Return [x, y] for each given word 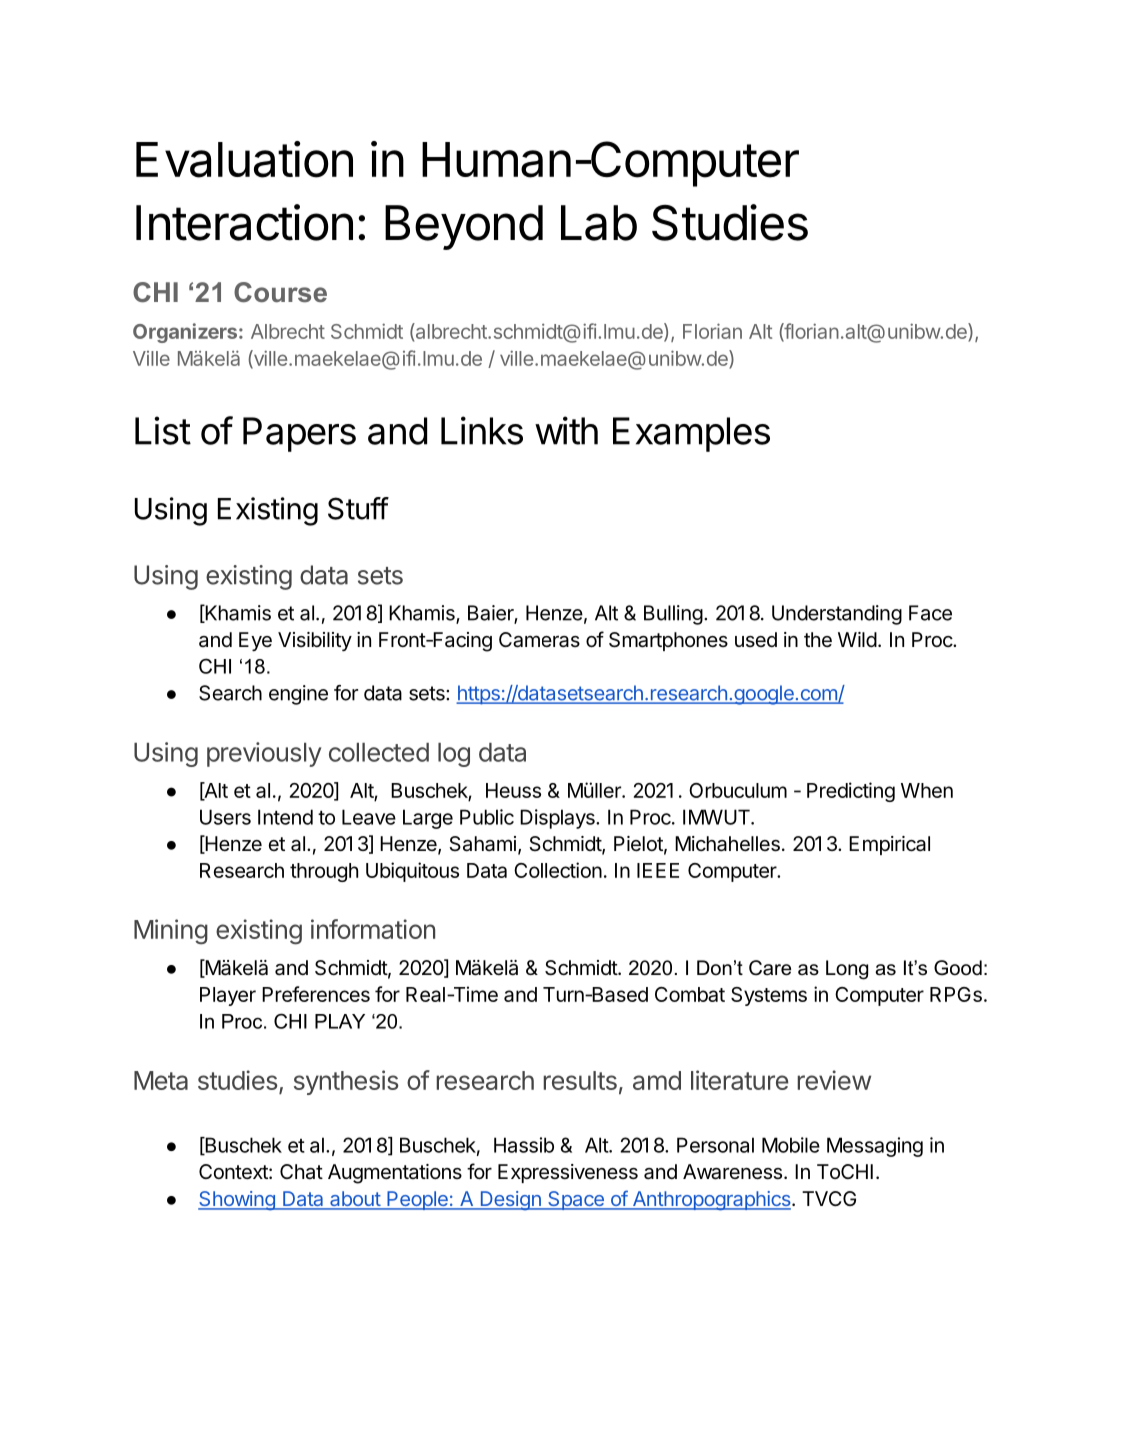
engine [298, 695]
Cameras [539, 640]
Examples [691, 434]
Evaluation [244, 159]
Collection [558, 870]
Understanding [837, 615]
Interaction [244, 222]
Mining [171, 932]
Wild [857, 639]
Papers [299, 434]
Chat [301, 1172]
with [566, 430]
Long [847, 970]
